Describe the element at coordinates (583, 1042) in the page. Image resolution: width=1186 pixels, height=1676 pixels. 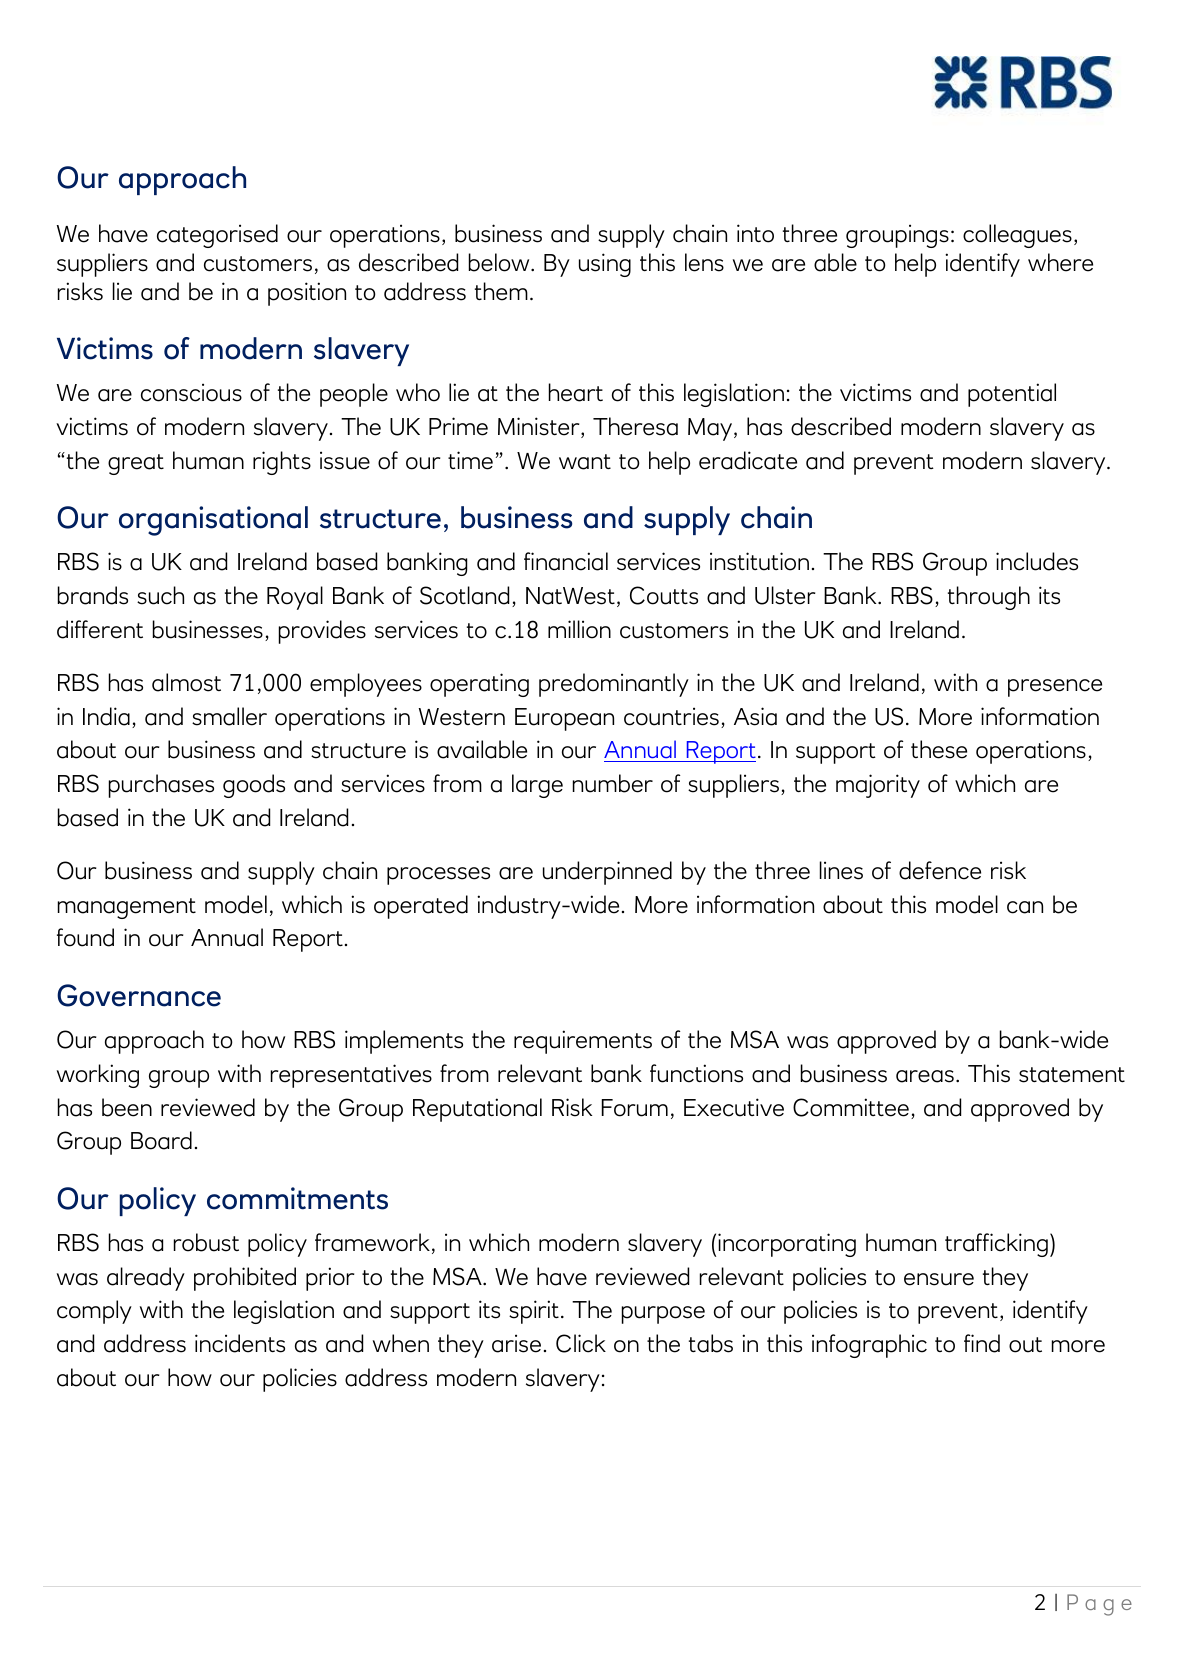
I see `requirements` at that location.
